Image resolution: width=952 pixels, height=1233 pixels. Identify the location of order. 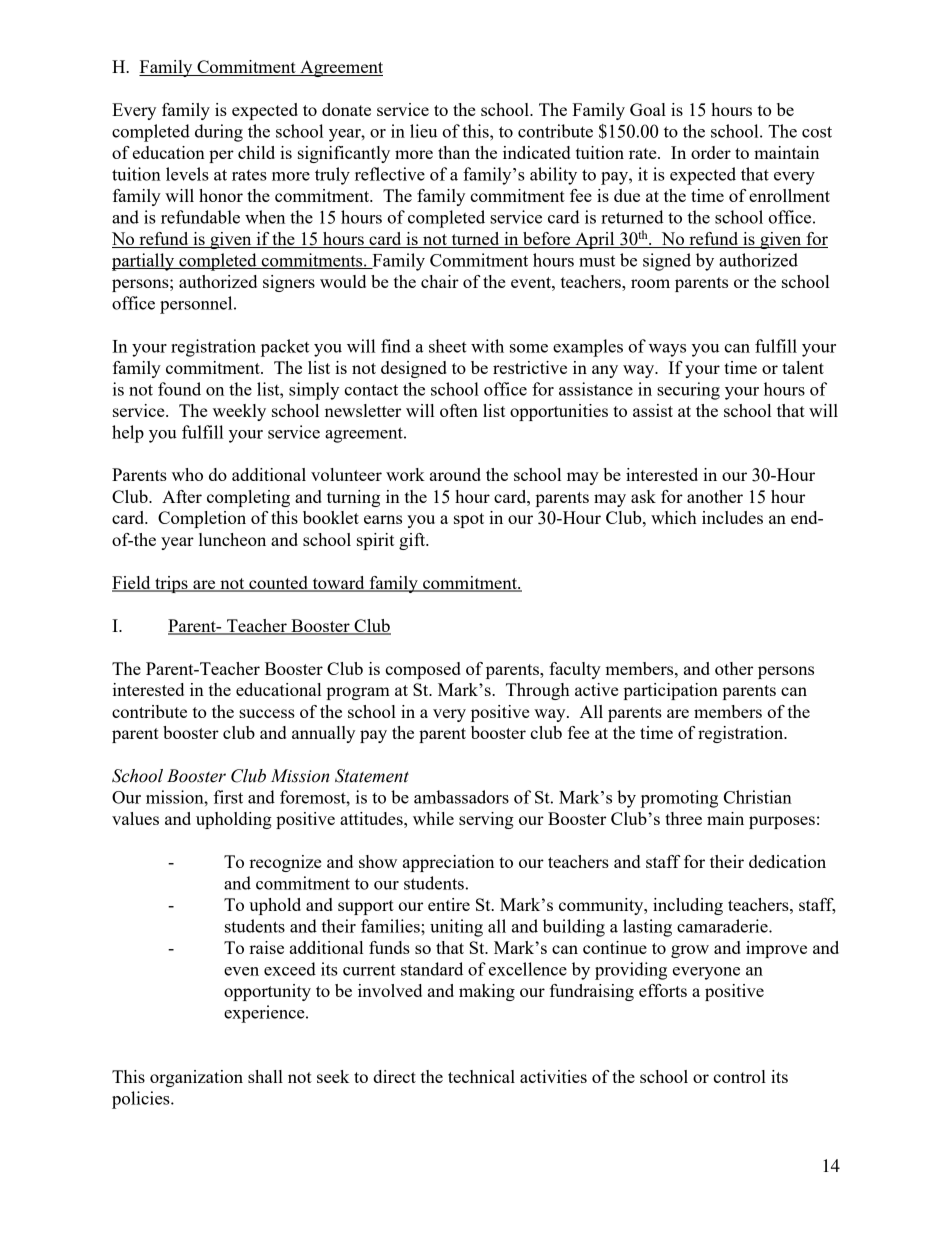
(711, 152).
